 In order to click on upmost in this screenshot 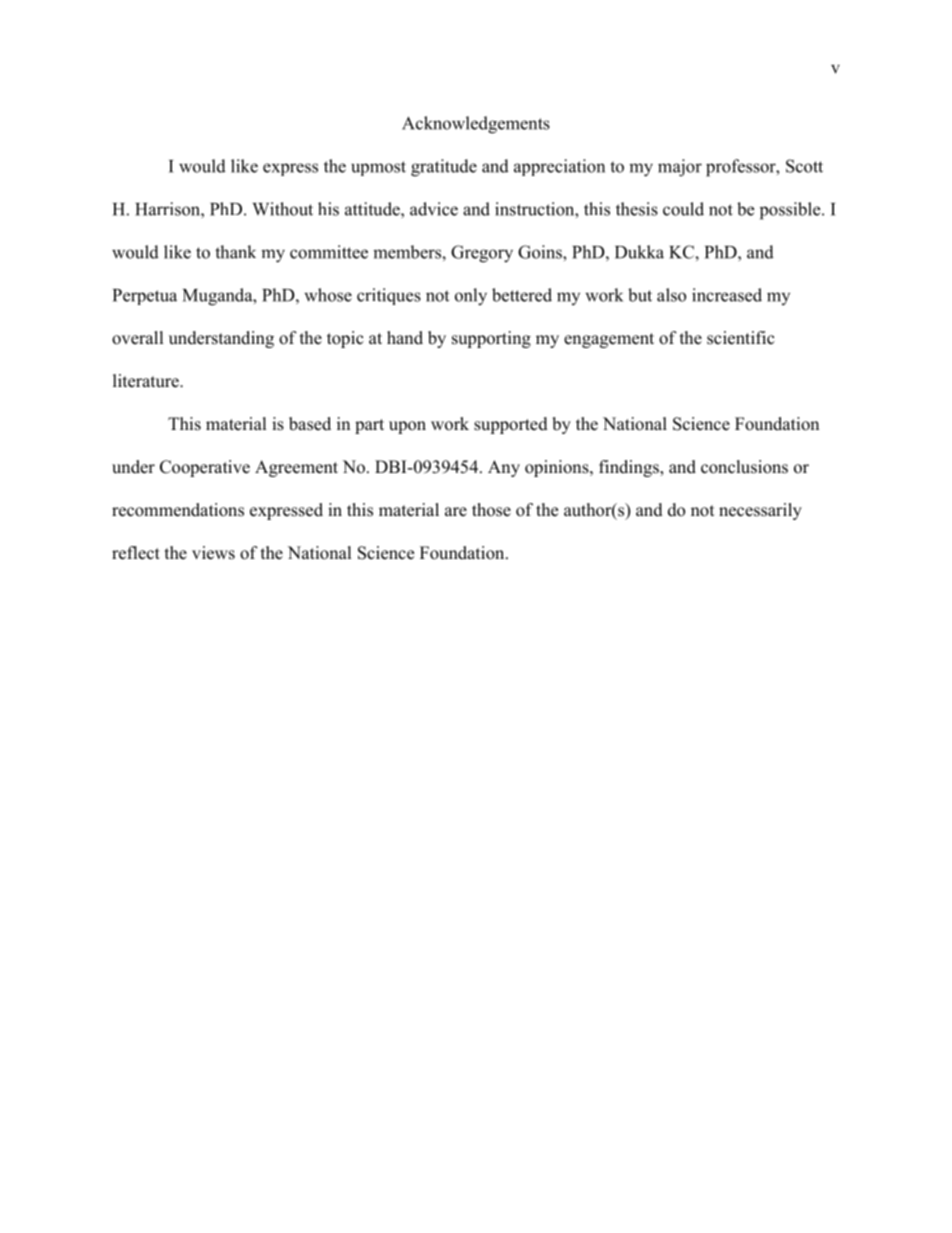, I will do `click(378, 168)`.
